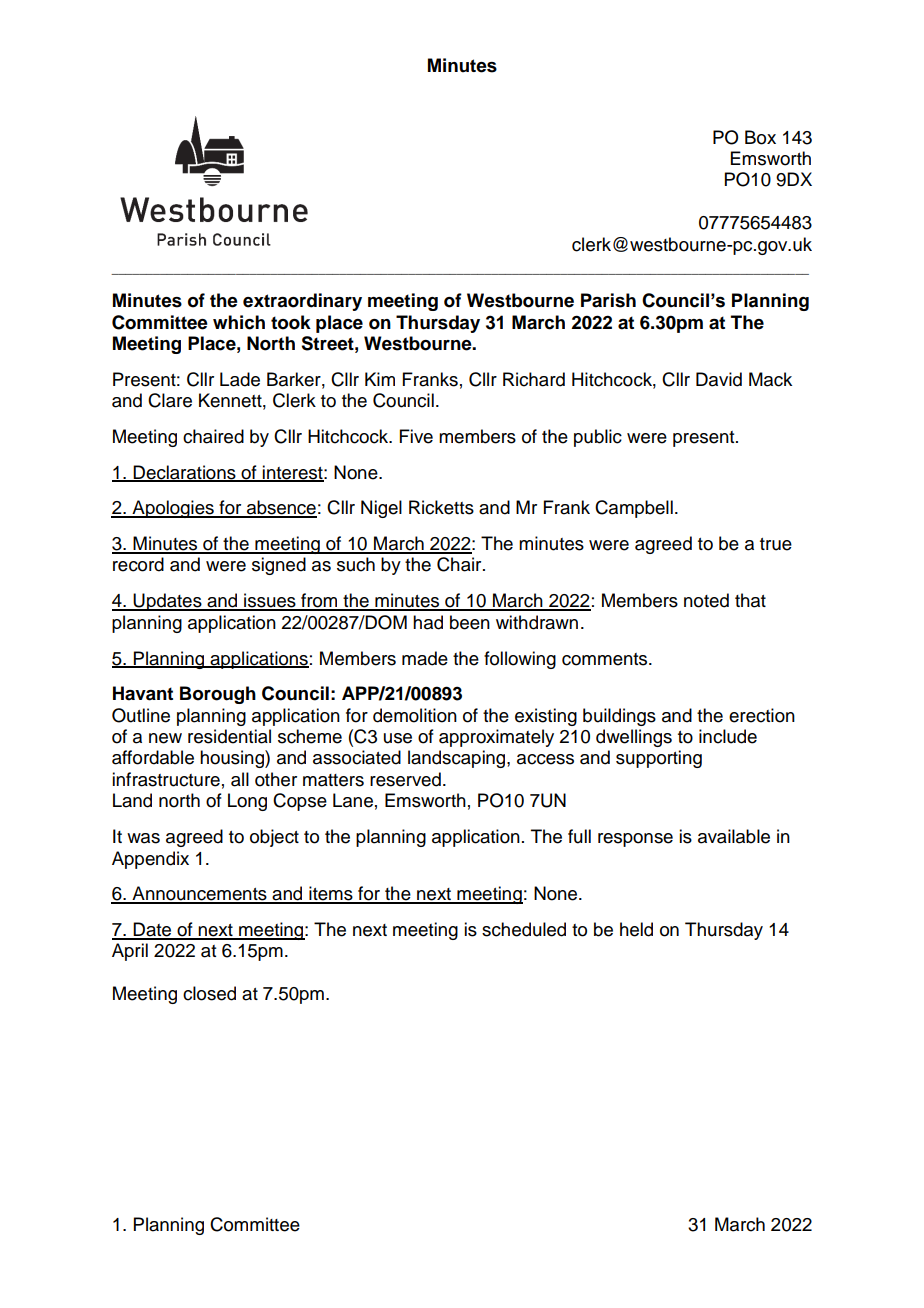  What do you see at coordinates (415, 715) in the screenshot?
I see `demolition` at bounding box center [415, 715].
